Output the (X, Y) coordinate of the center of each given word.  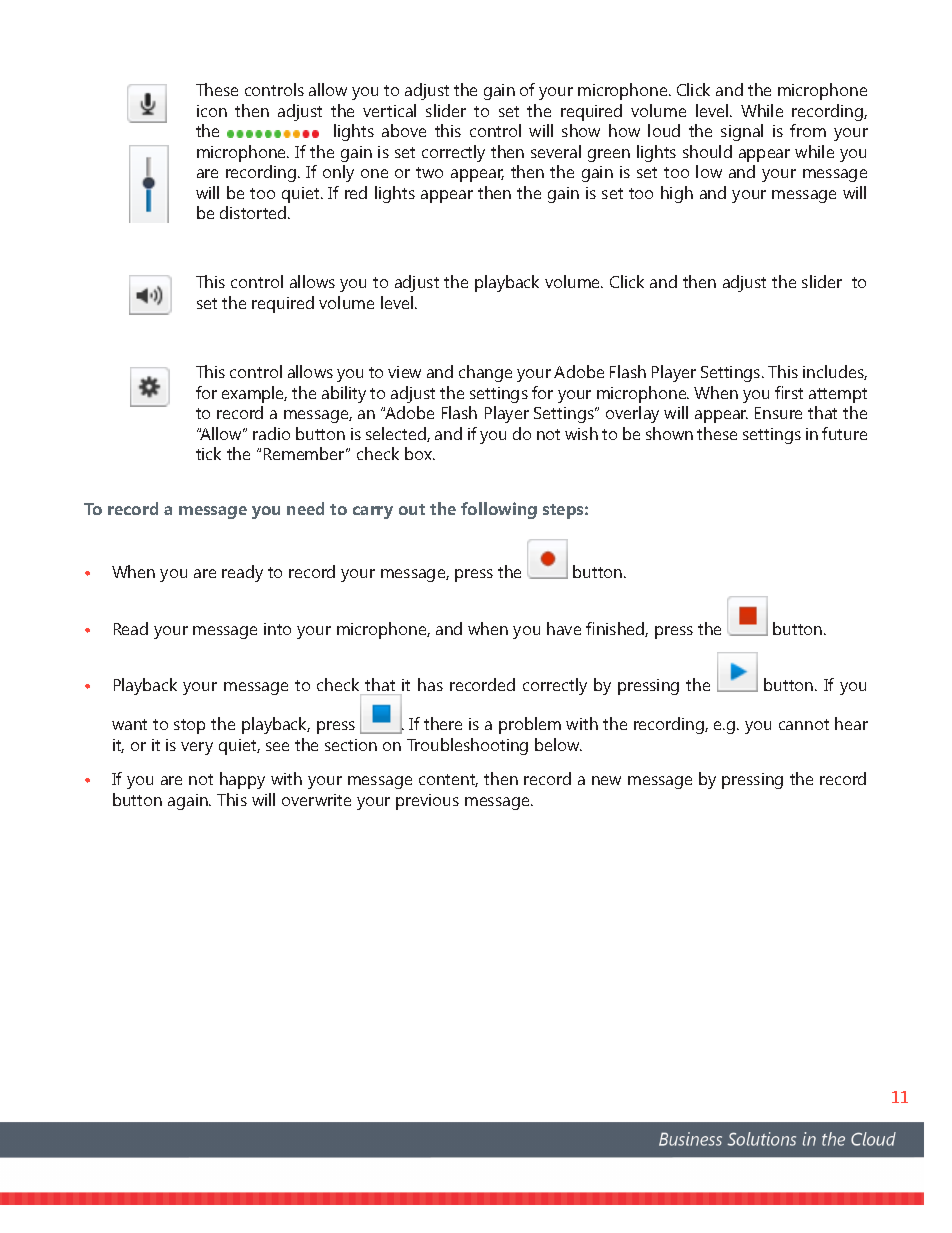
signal (742, 132)
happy (242, 780)
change (485, 373)
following (499, 510)
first (789, 392)
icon (212, 111)
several (556, 151)
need (305, 508)
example (254, 394)
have (564, 628)
